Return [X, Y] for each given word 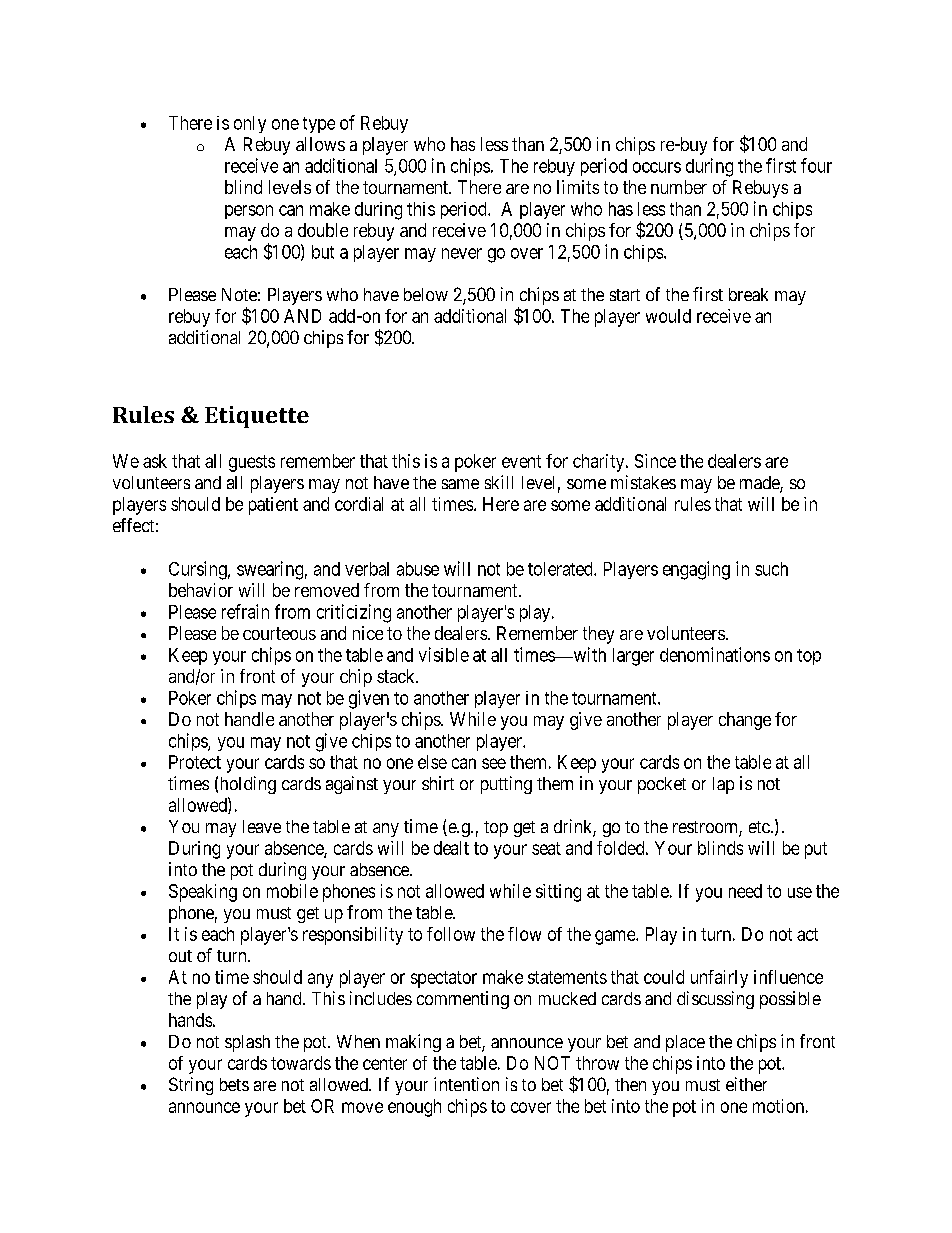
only [250, 124]
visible [444, 654]
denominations [715, 654]
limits [578, 187]
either [746, 1084]
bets [234, 1084]
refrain [245, 611]
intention [466, 1084]
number [679, 187]
